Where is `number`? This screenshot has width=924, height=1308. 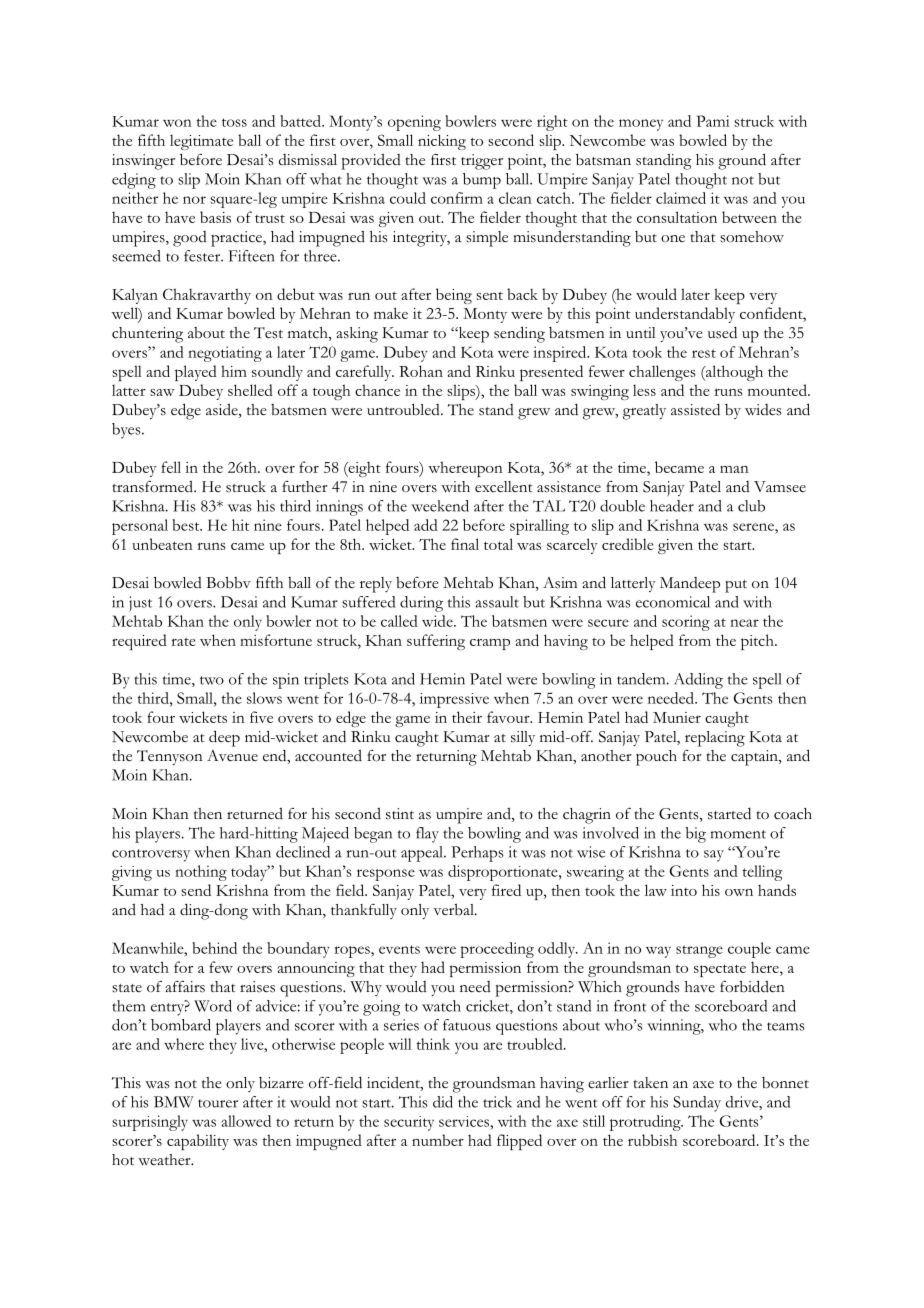 number is located at coordinates (438, 1140).
